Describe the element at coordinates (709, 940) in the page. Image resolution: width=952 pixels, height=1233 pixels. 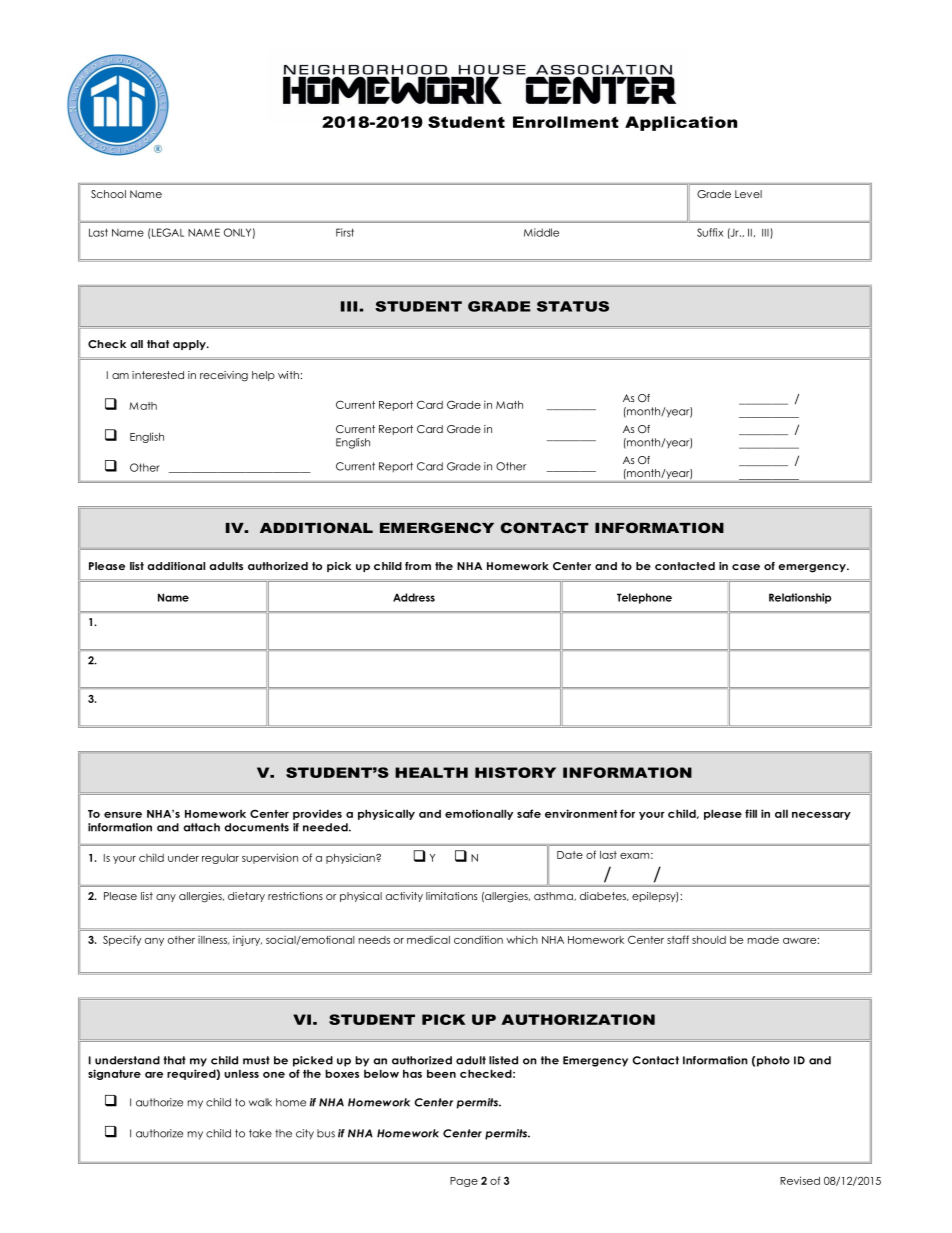
I see `should` at that location.
